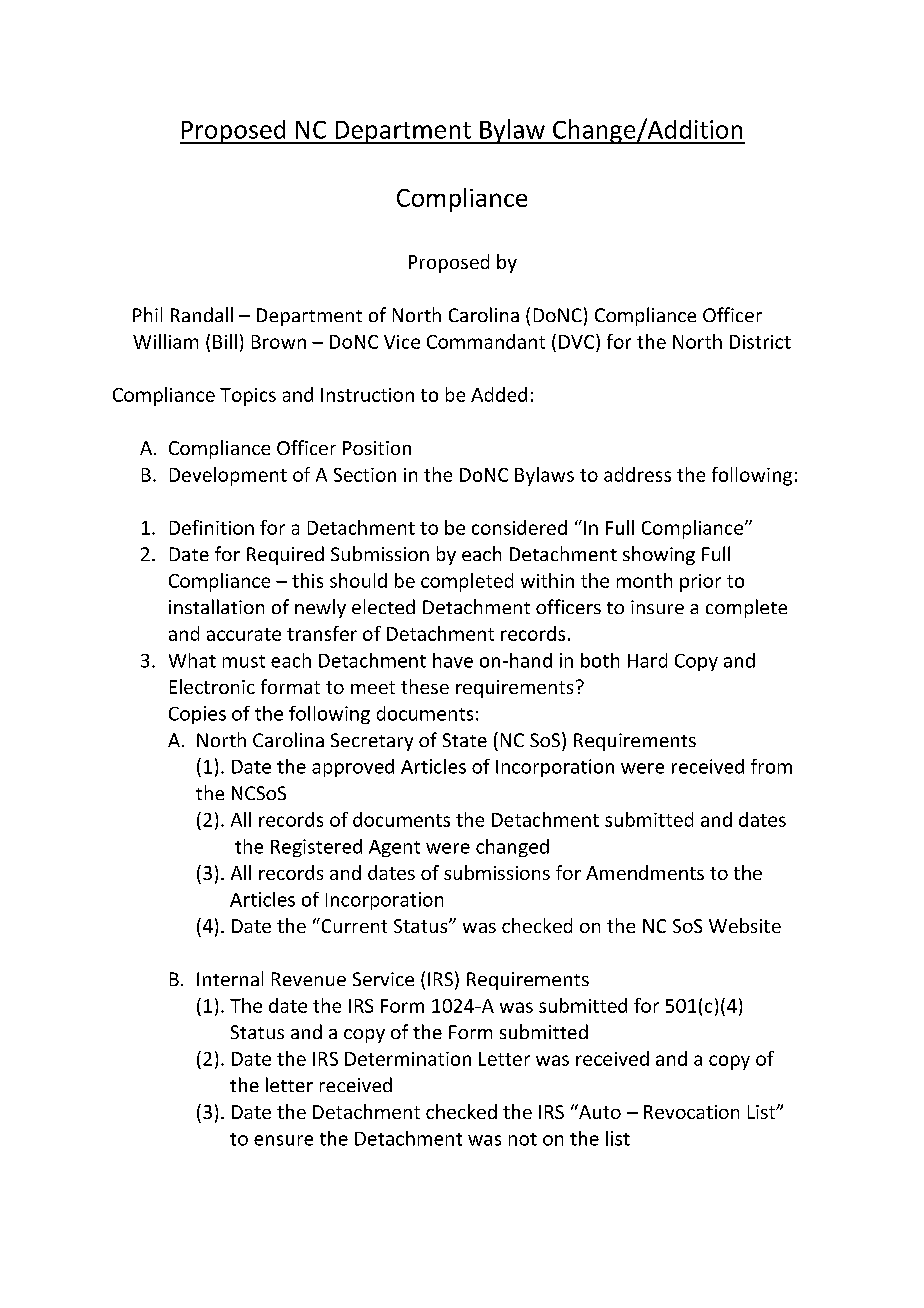 The width and height of the page is (924, 1308). What do you see at coordinates (465, 740) in the page?
I see `State` at bounding box center [465, 740].
